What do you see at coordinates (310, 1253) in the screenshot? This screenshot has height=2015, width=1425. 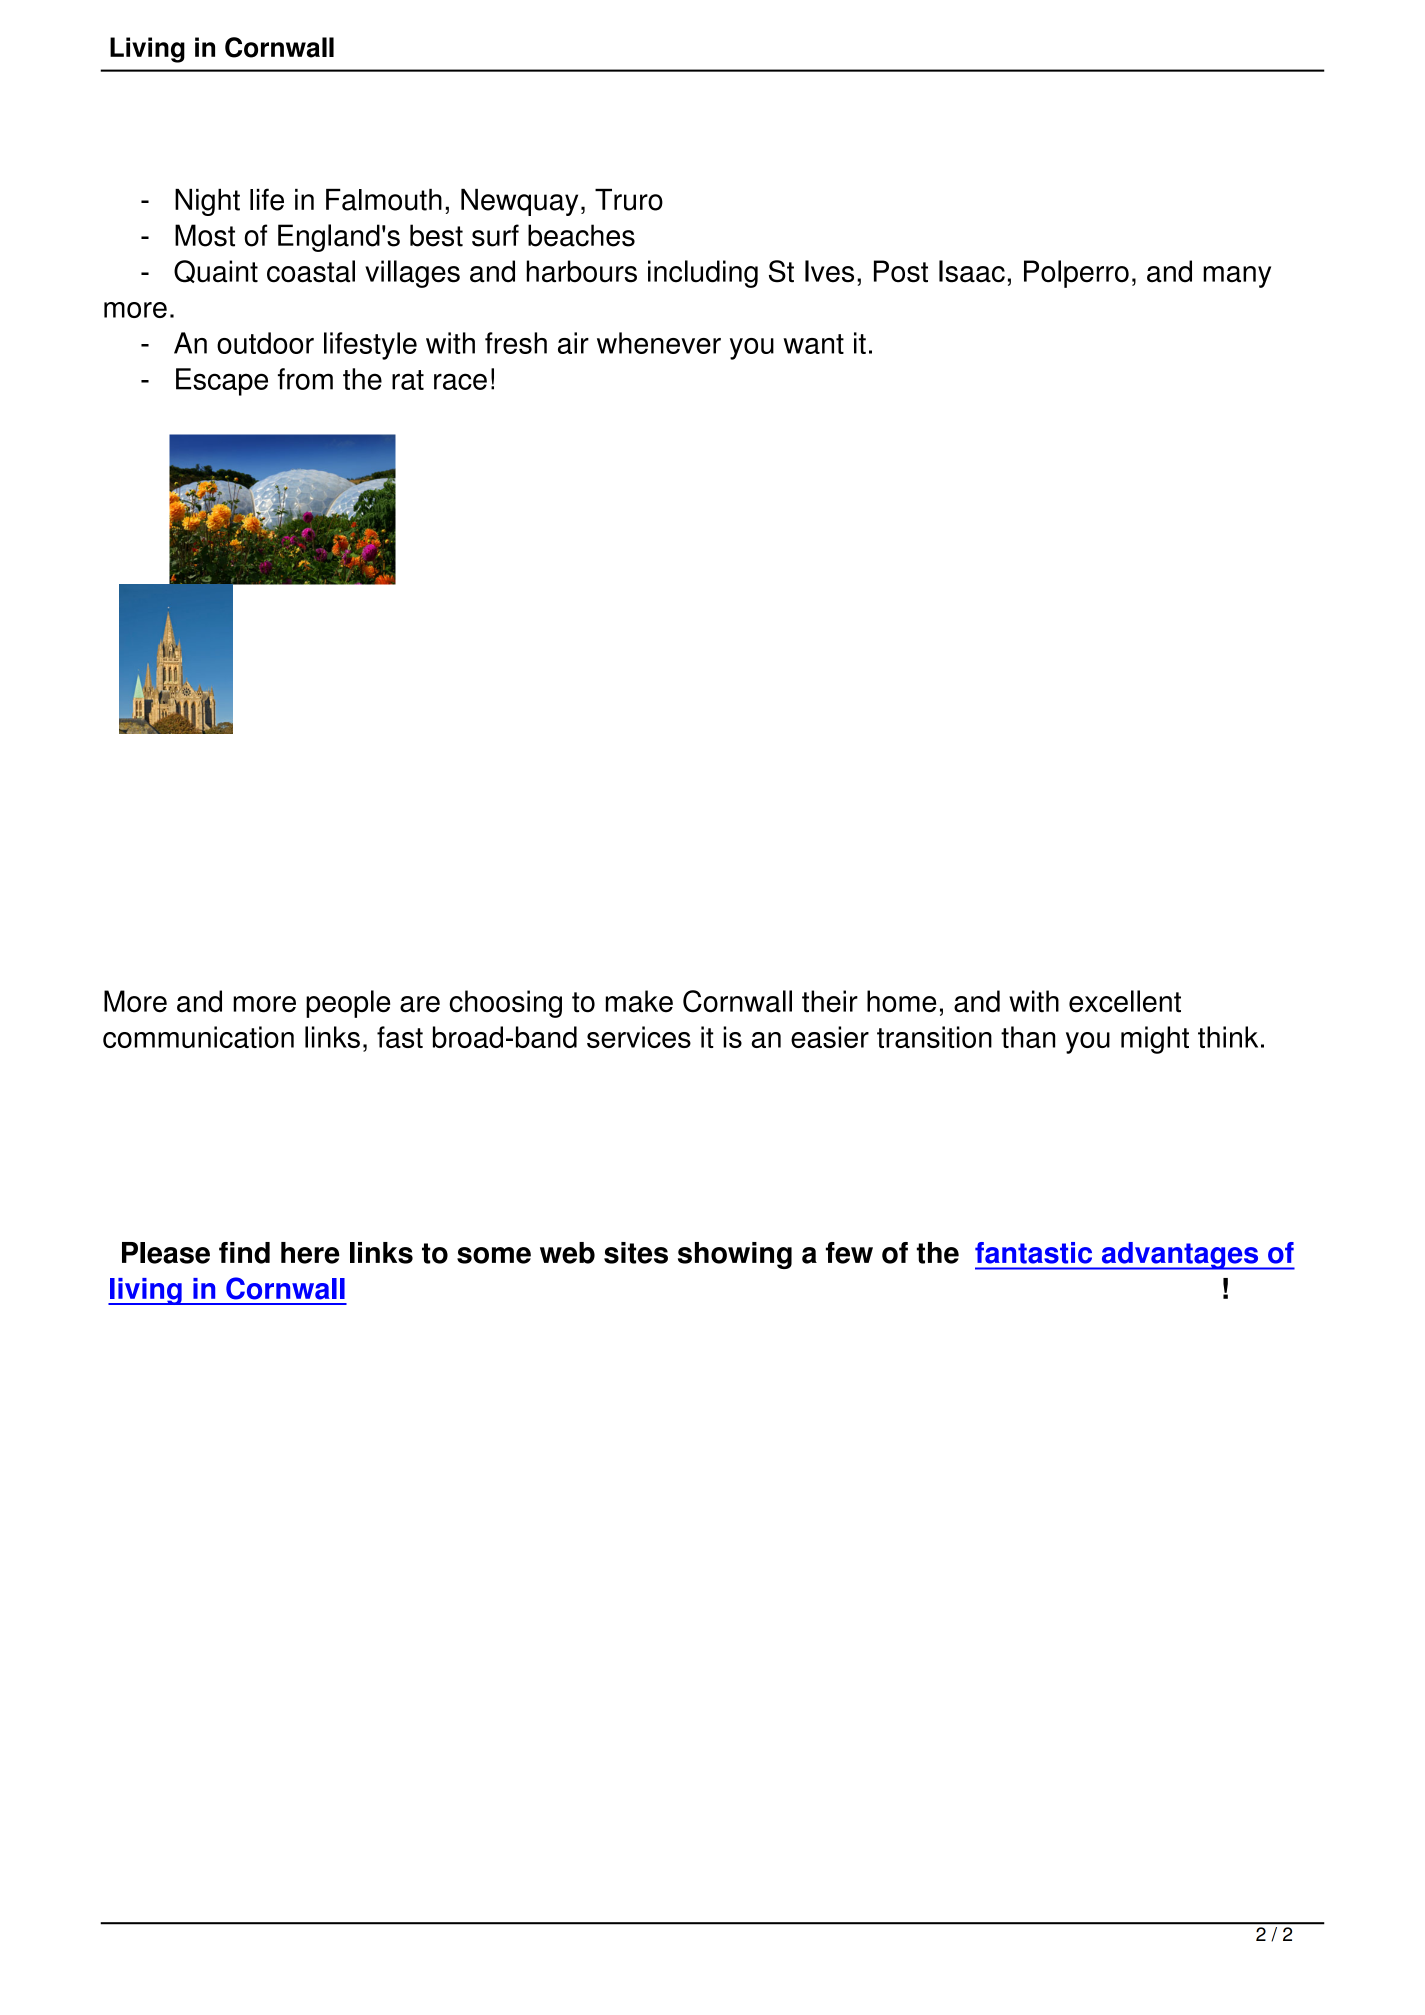 I see `here` at bounding box center [310, 1253].
